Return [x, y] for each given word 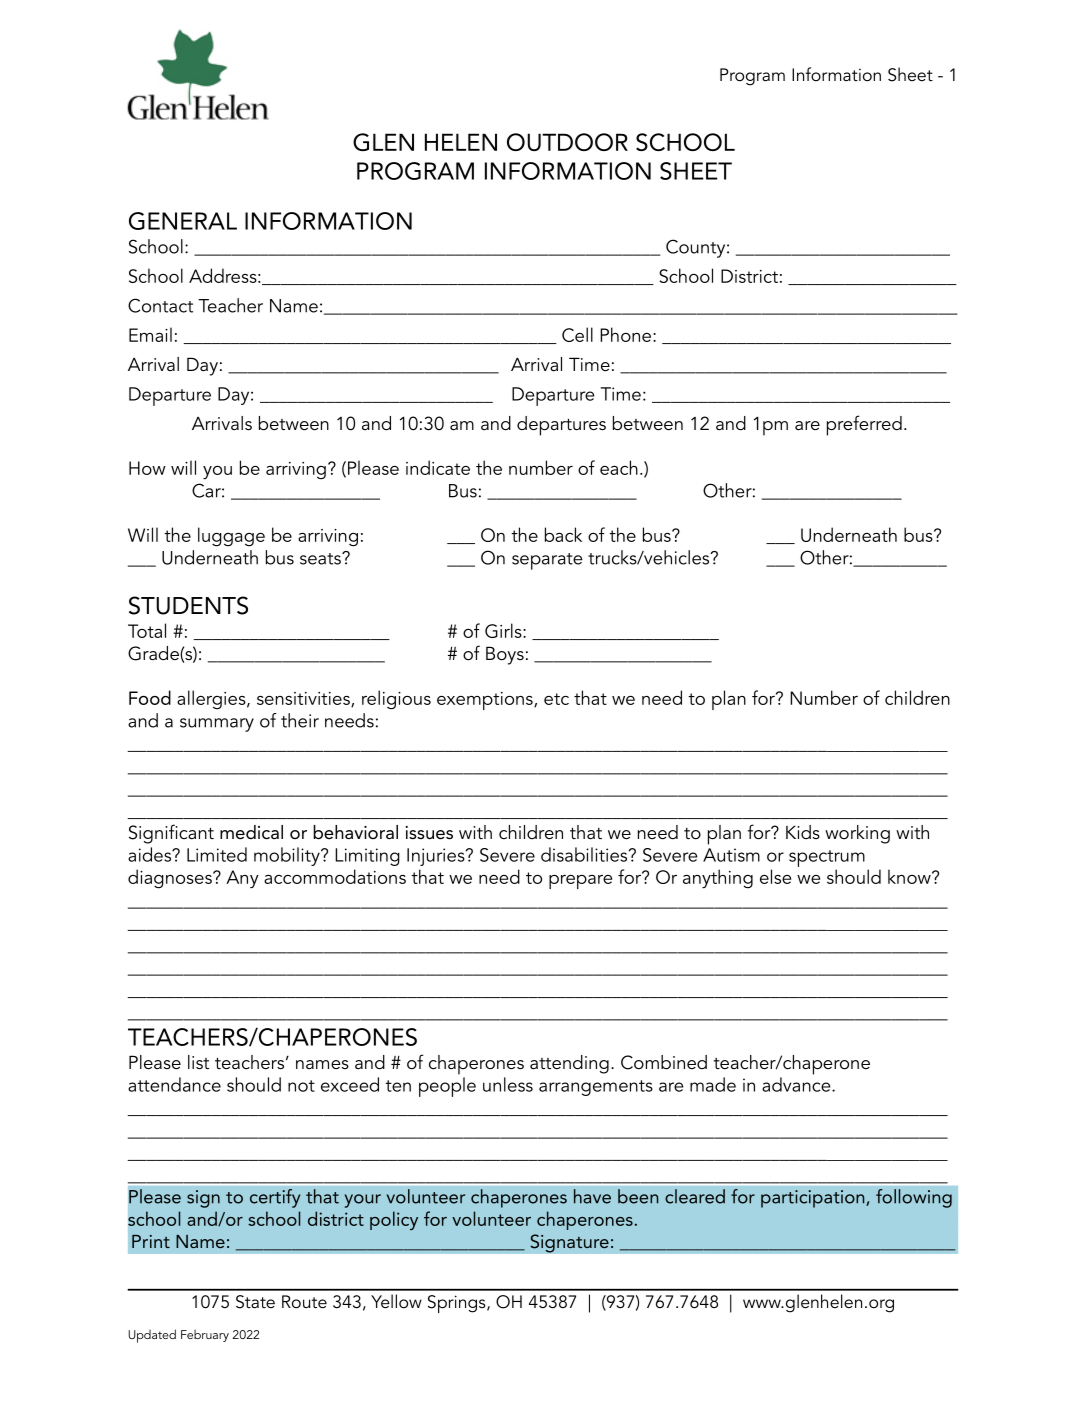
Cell [577, 334]
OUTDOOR [567, 142]
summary [217, 725]
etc [556, 699]
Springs [458, 1304]
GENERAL [183, 221]
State [255, 1302]
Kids [803, 832]
